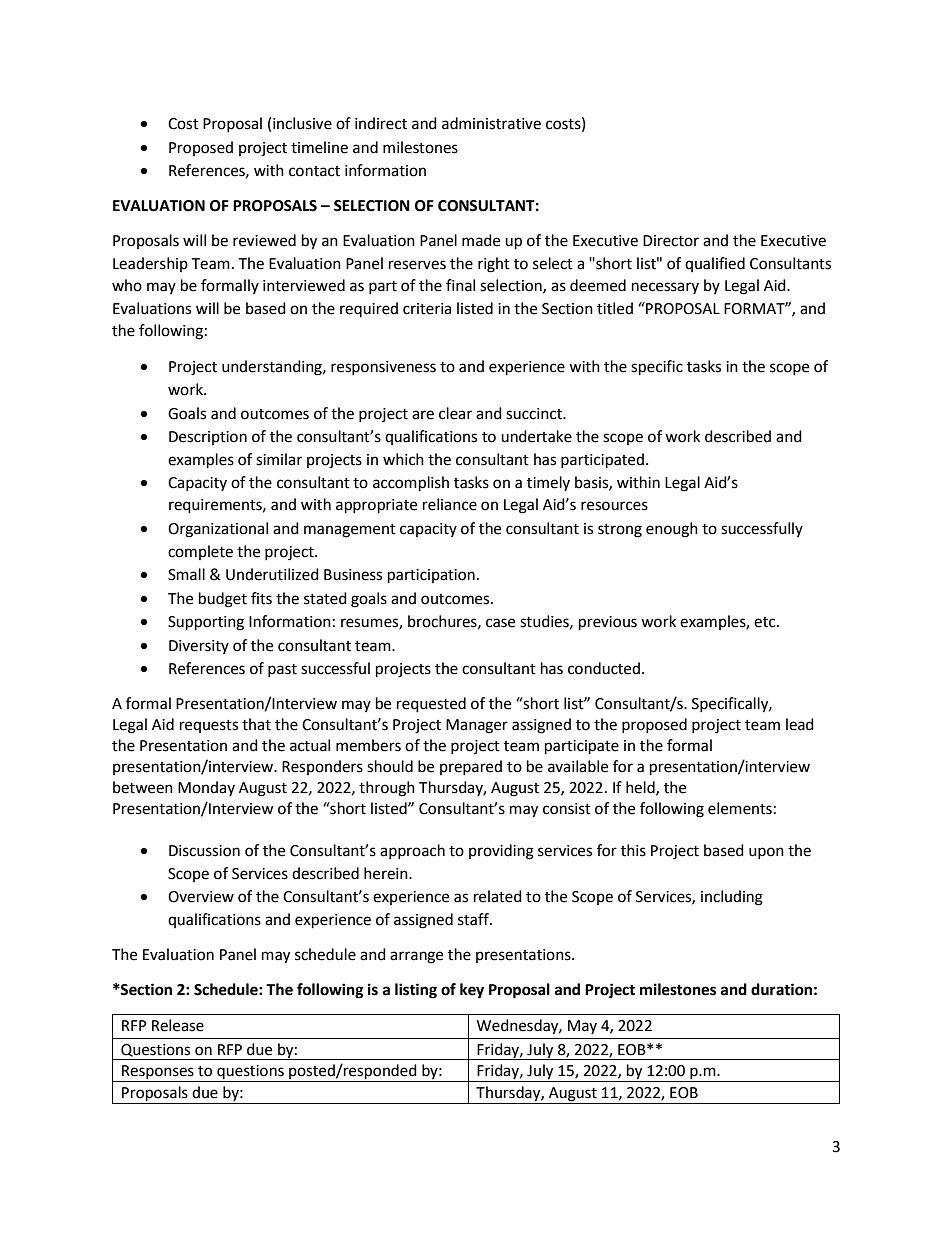 This screenshot has height=1233, width=952. What do you see at coordinates (491, 123) in the screenshot?
I see `administrative` at bounding box center [491, 123].
